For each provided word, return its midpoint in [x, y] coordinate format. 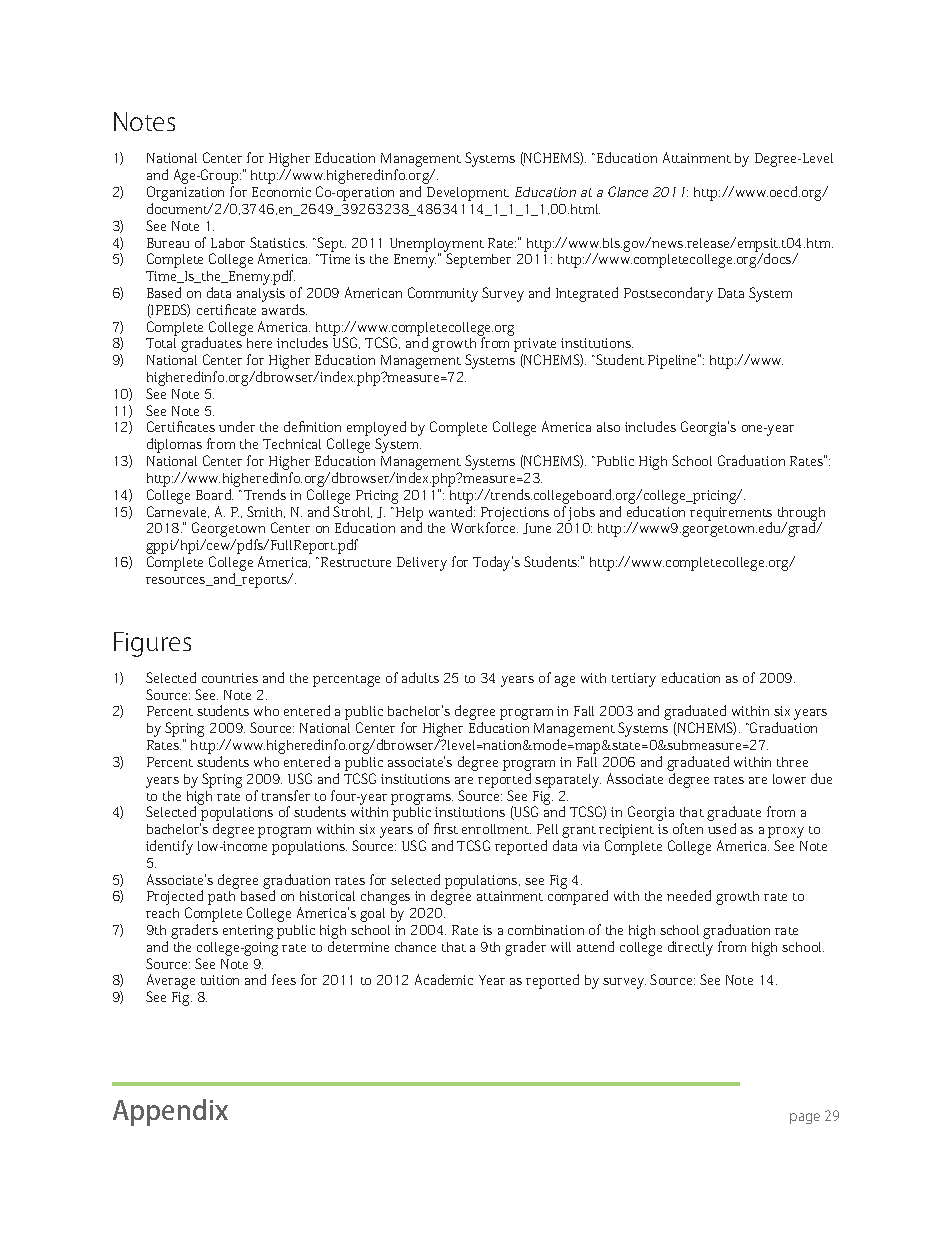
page [805, 1118]
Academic [444, 979]
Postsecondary [668, 294]
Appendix [170, 1112]
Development [468, 194]
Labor [228, 243]
